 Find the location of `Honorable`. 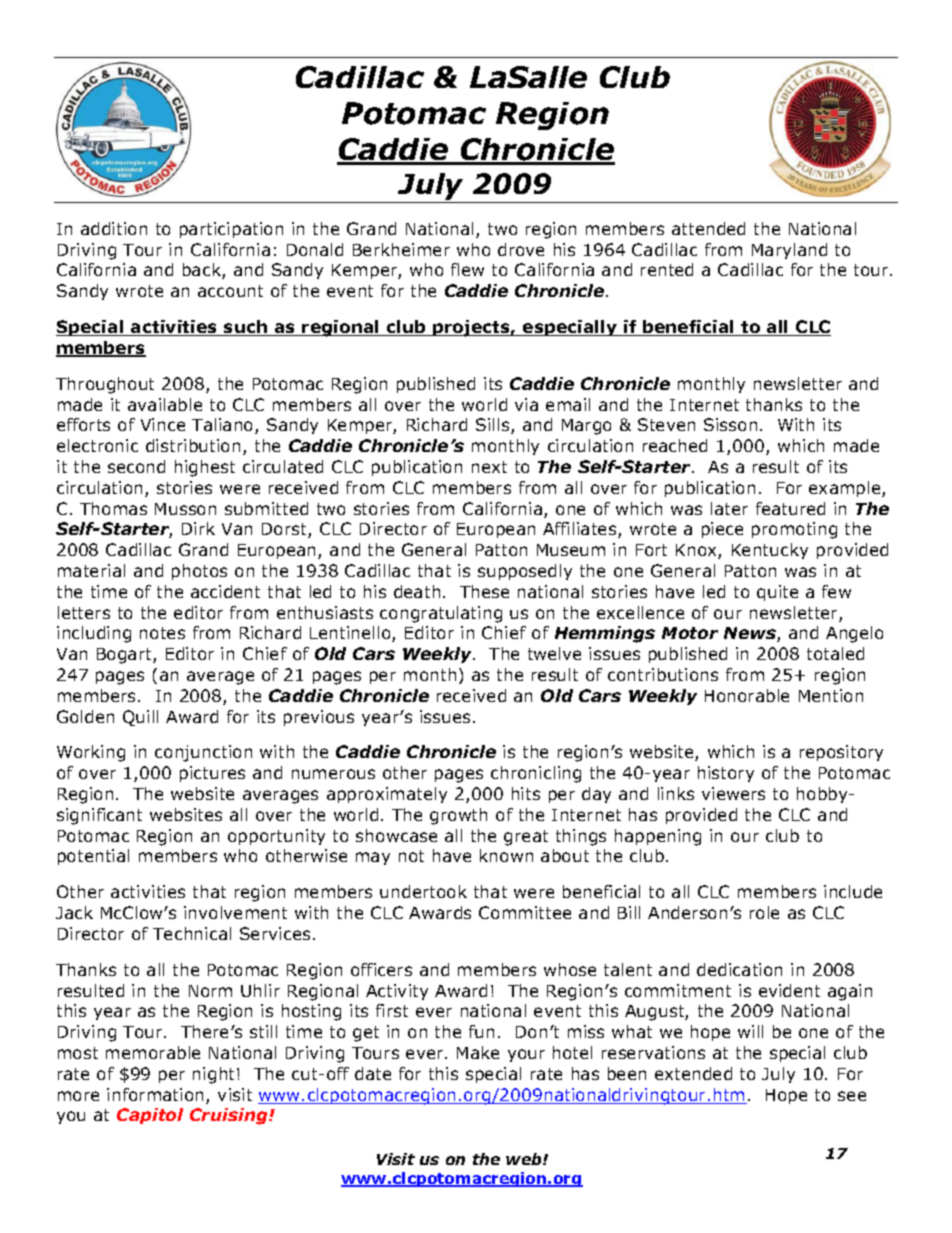

Honorable is located at coordinates (747, 695).
